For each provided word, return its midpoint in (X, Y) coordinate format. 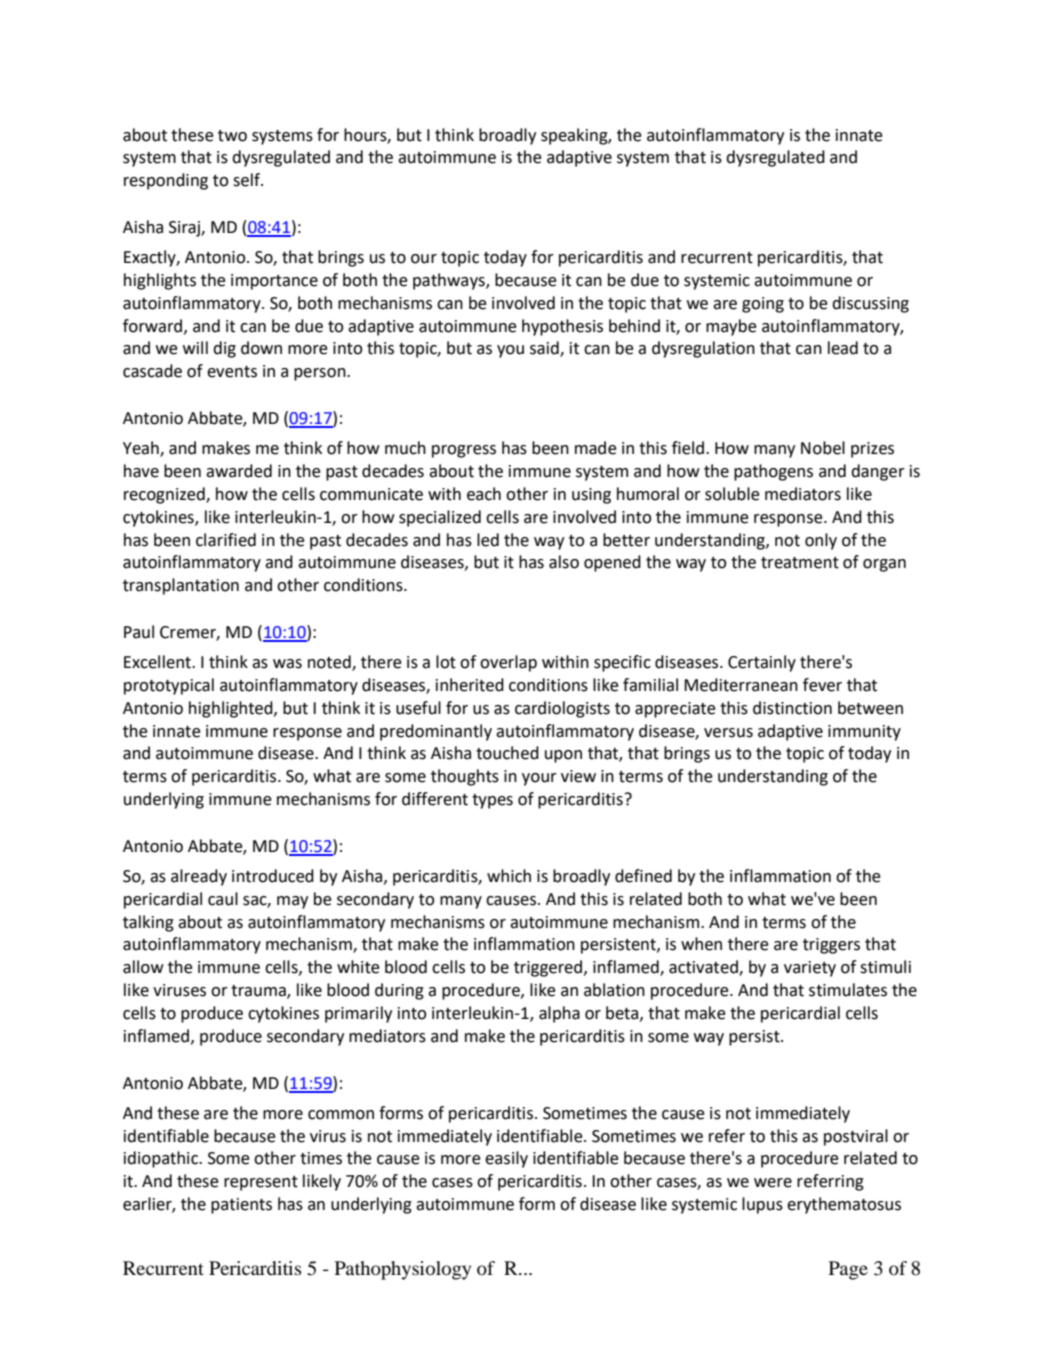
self (248, 180)
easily (506, 1159)
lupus (762, 1205)
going (763, 305)
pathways (450, 281)
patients (241, 1206)
